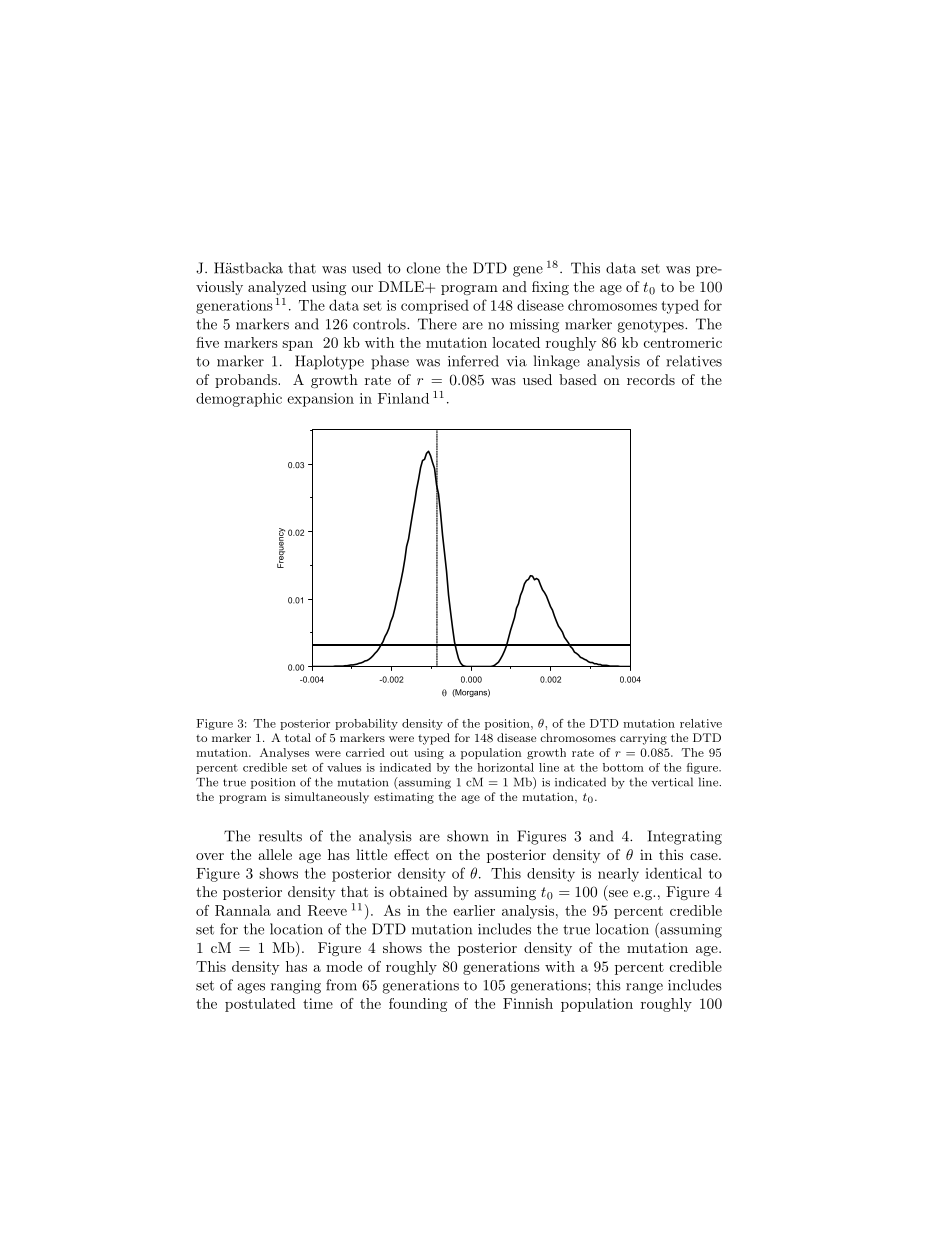  I want to click on founding, so click(418, 1005).
